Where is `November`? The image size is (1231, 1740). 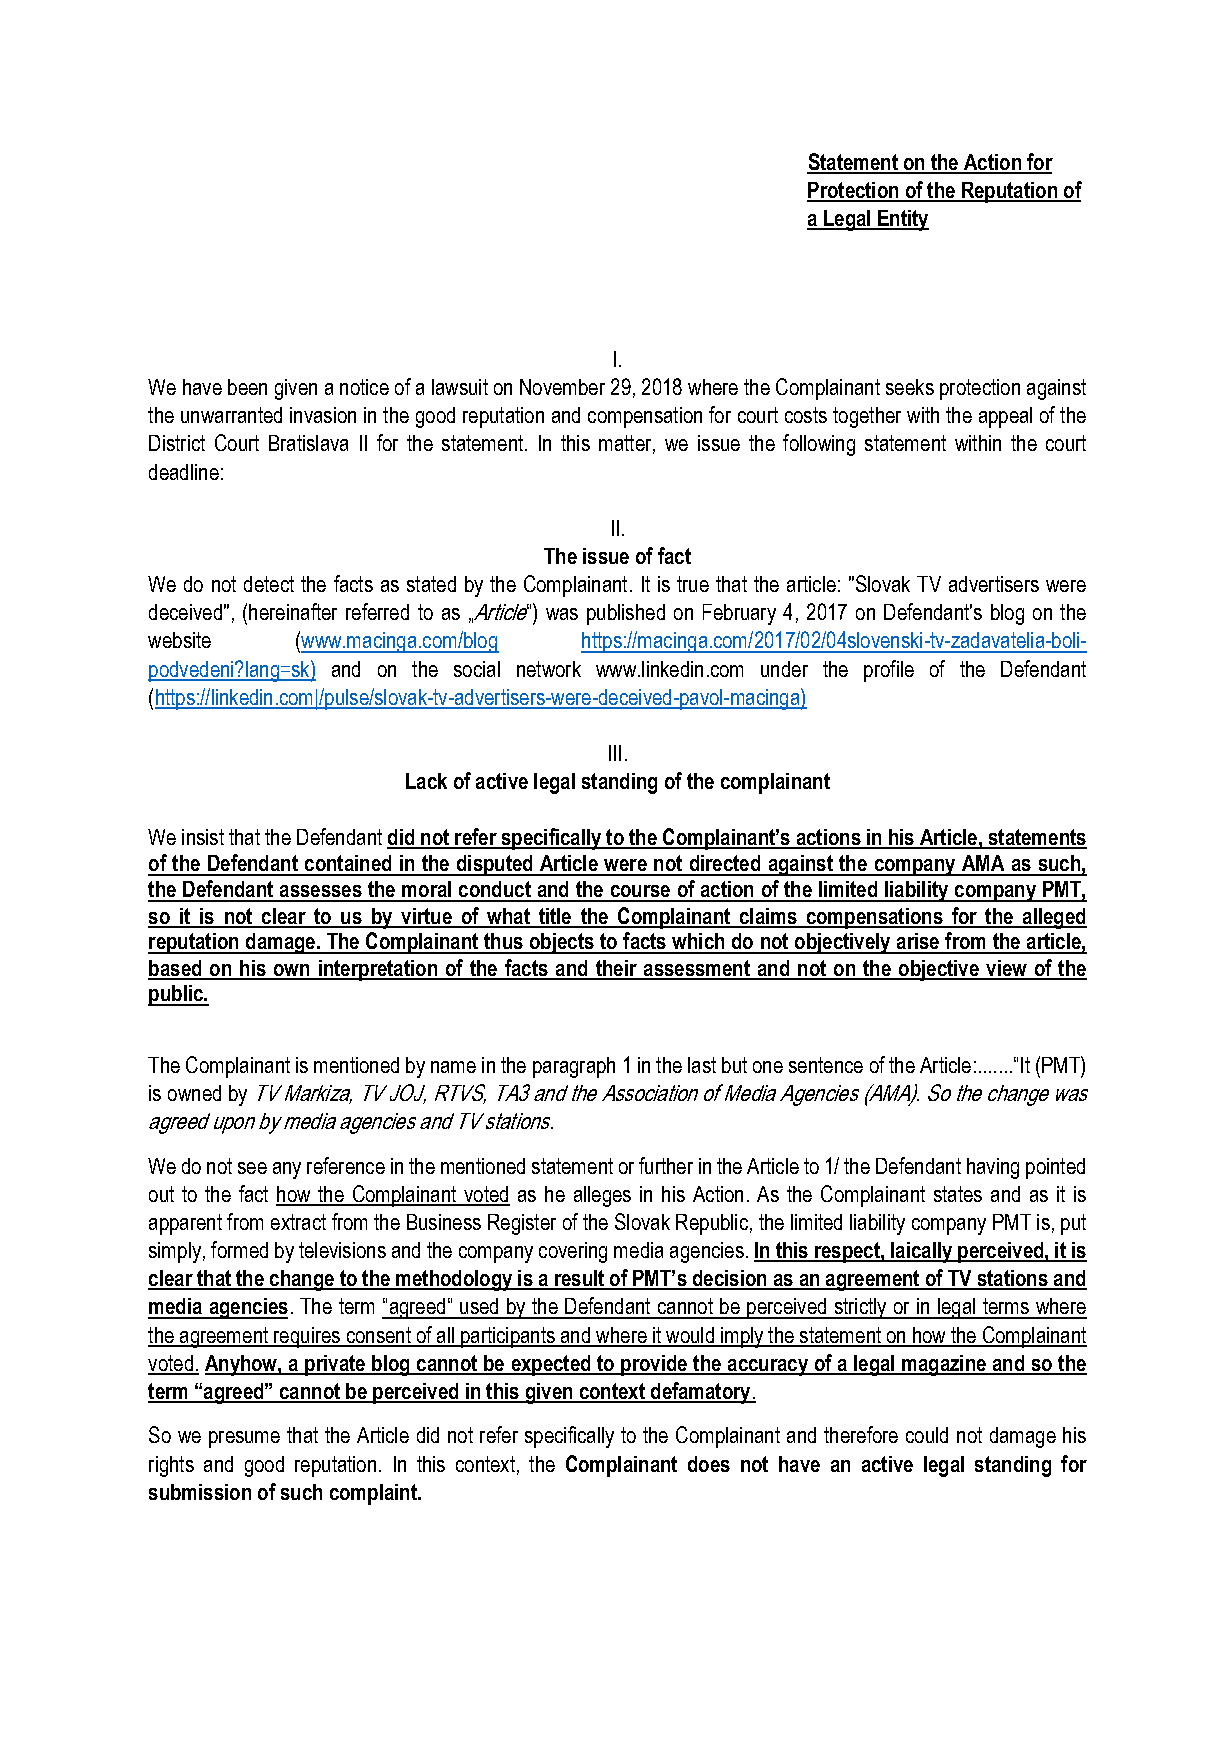 November is located at coordinates (562, 387).
